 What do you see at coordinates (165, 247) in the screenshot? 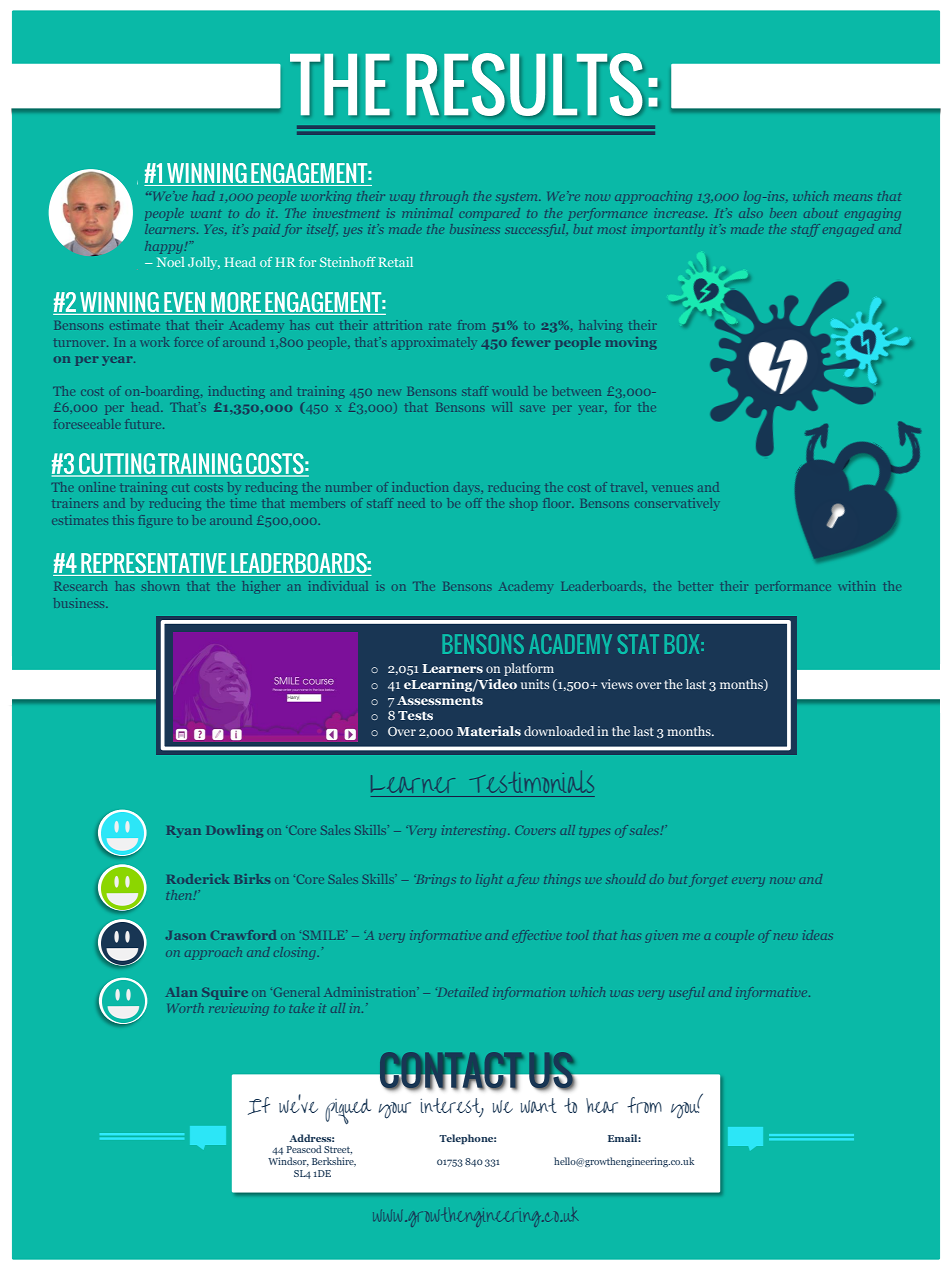
I see `happy` at bounding box center [165, 247].
